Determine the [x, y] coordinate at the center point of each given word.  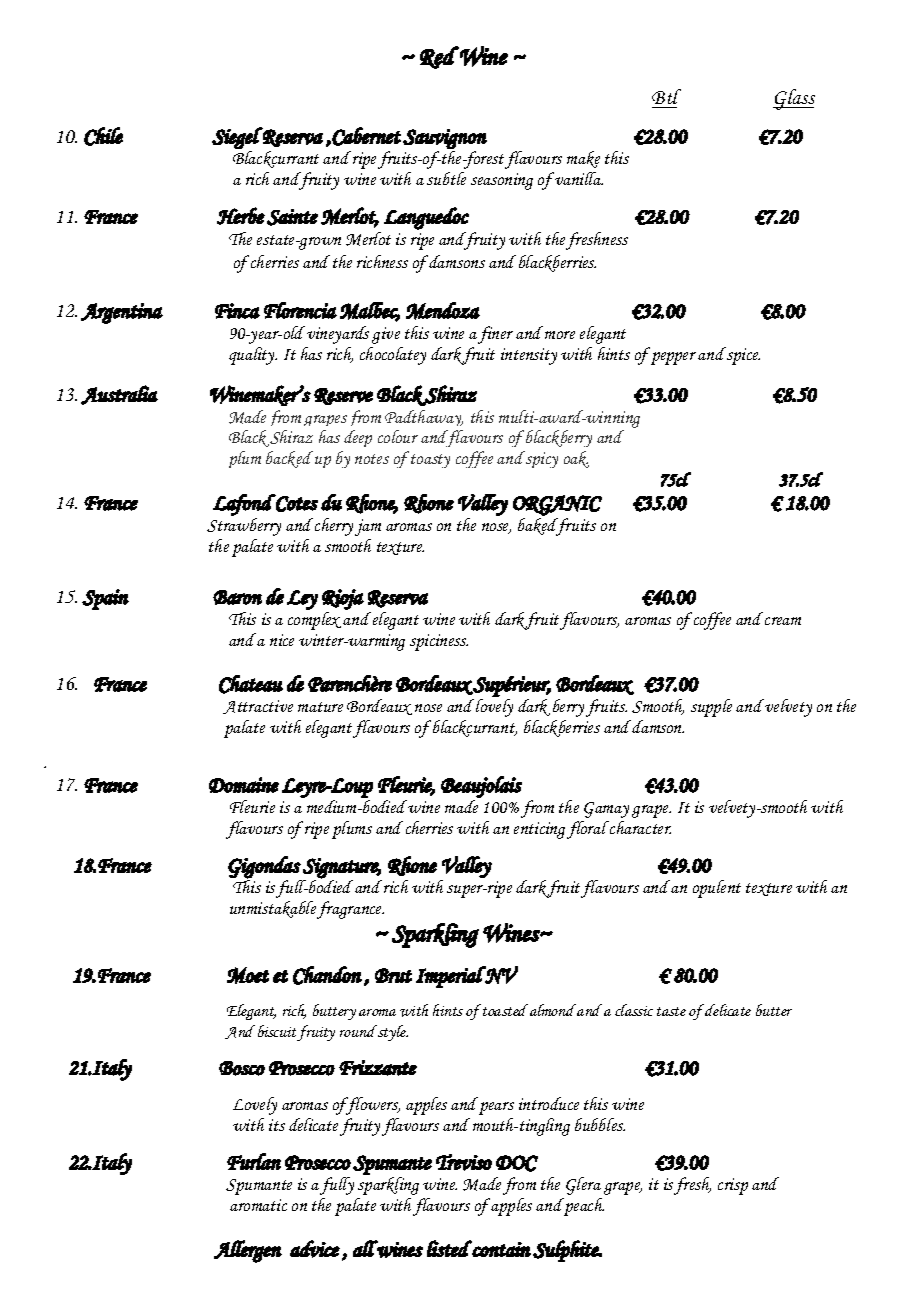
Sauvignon [445, 139]
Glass [794, 99]
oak [576, 459]
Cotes [296, 503]
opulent [717, 889]
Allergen [248, 1251]
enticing [539, 830]
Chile [103, 136]
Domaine [244, 785]
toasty [430, 461]
